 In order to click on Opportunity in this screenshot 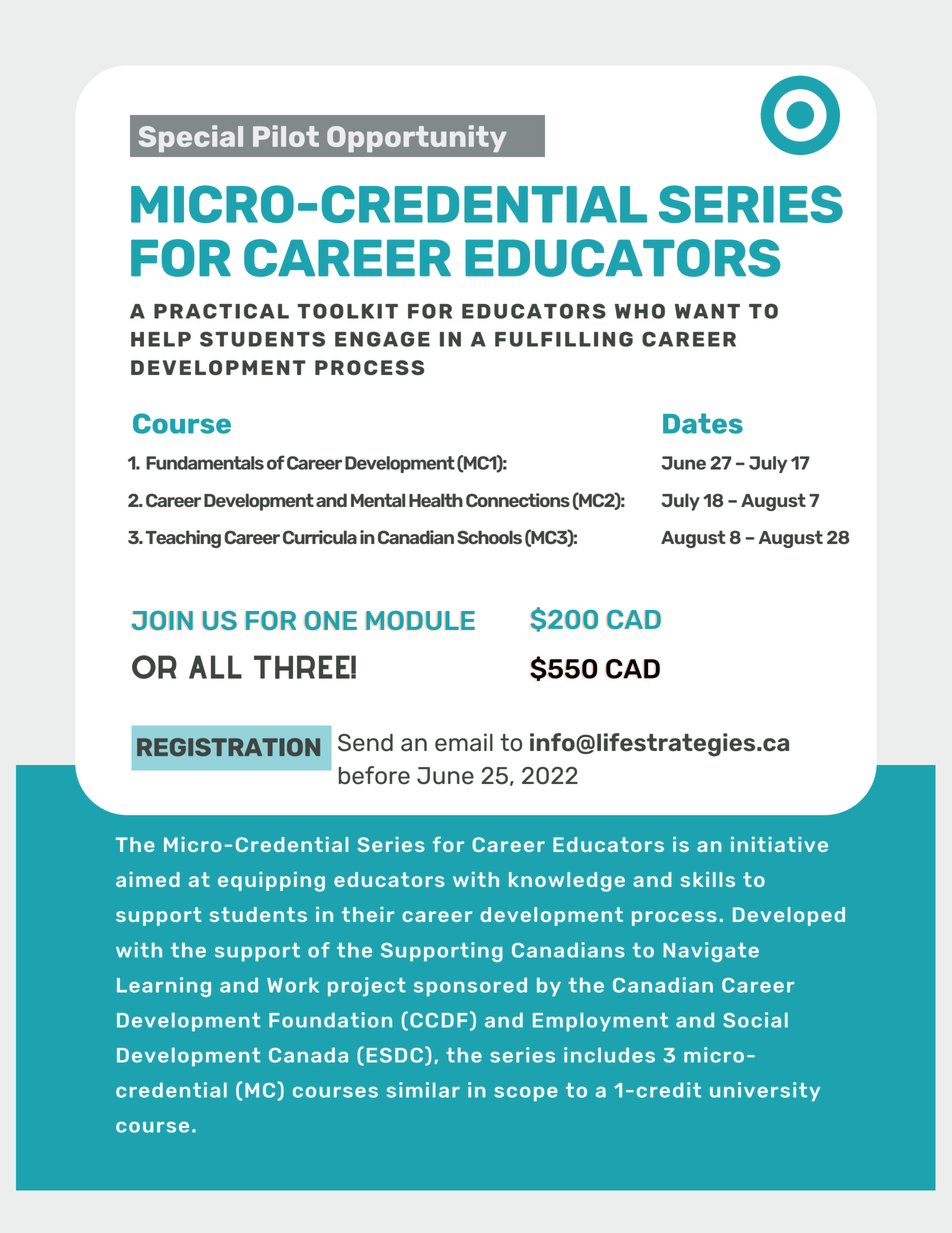, I will do `click(417, 138)`.
